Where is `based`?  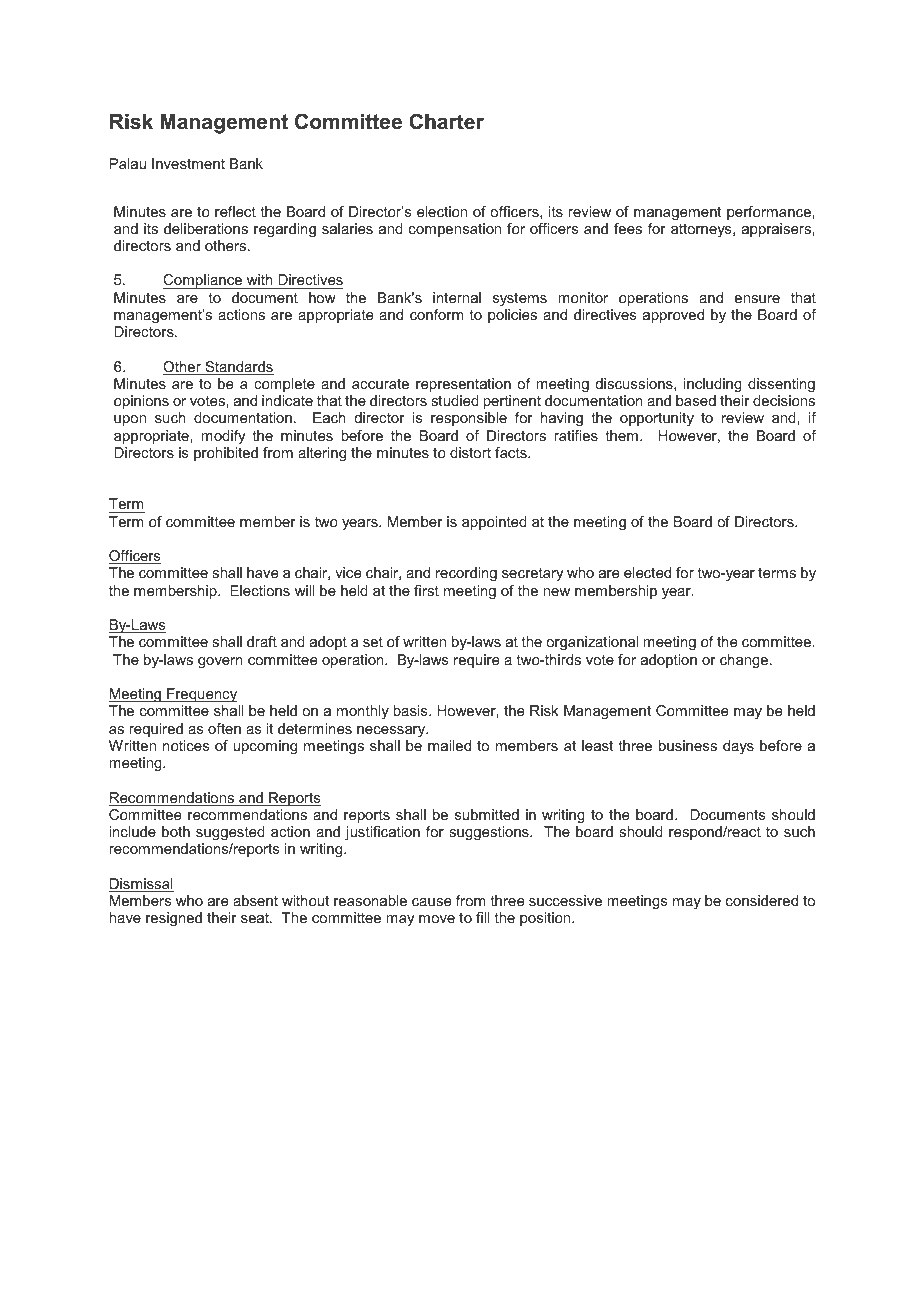 based is located at coordinates (696, 400).
